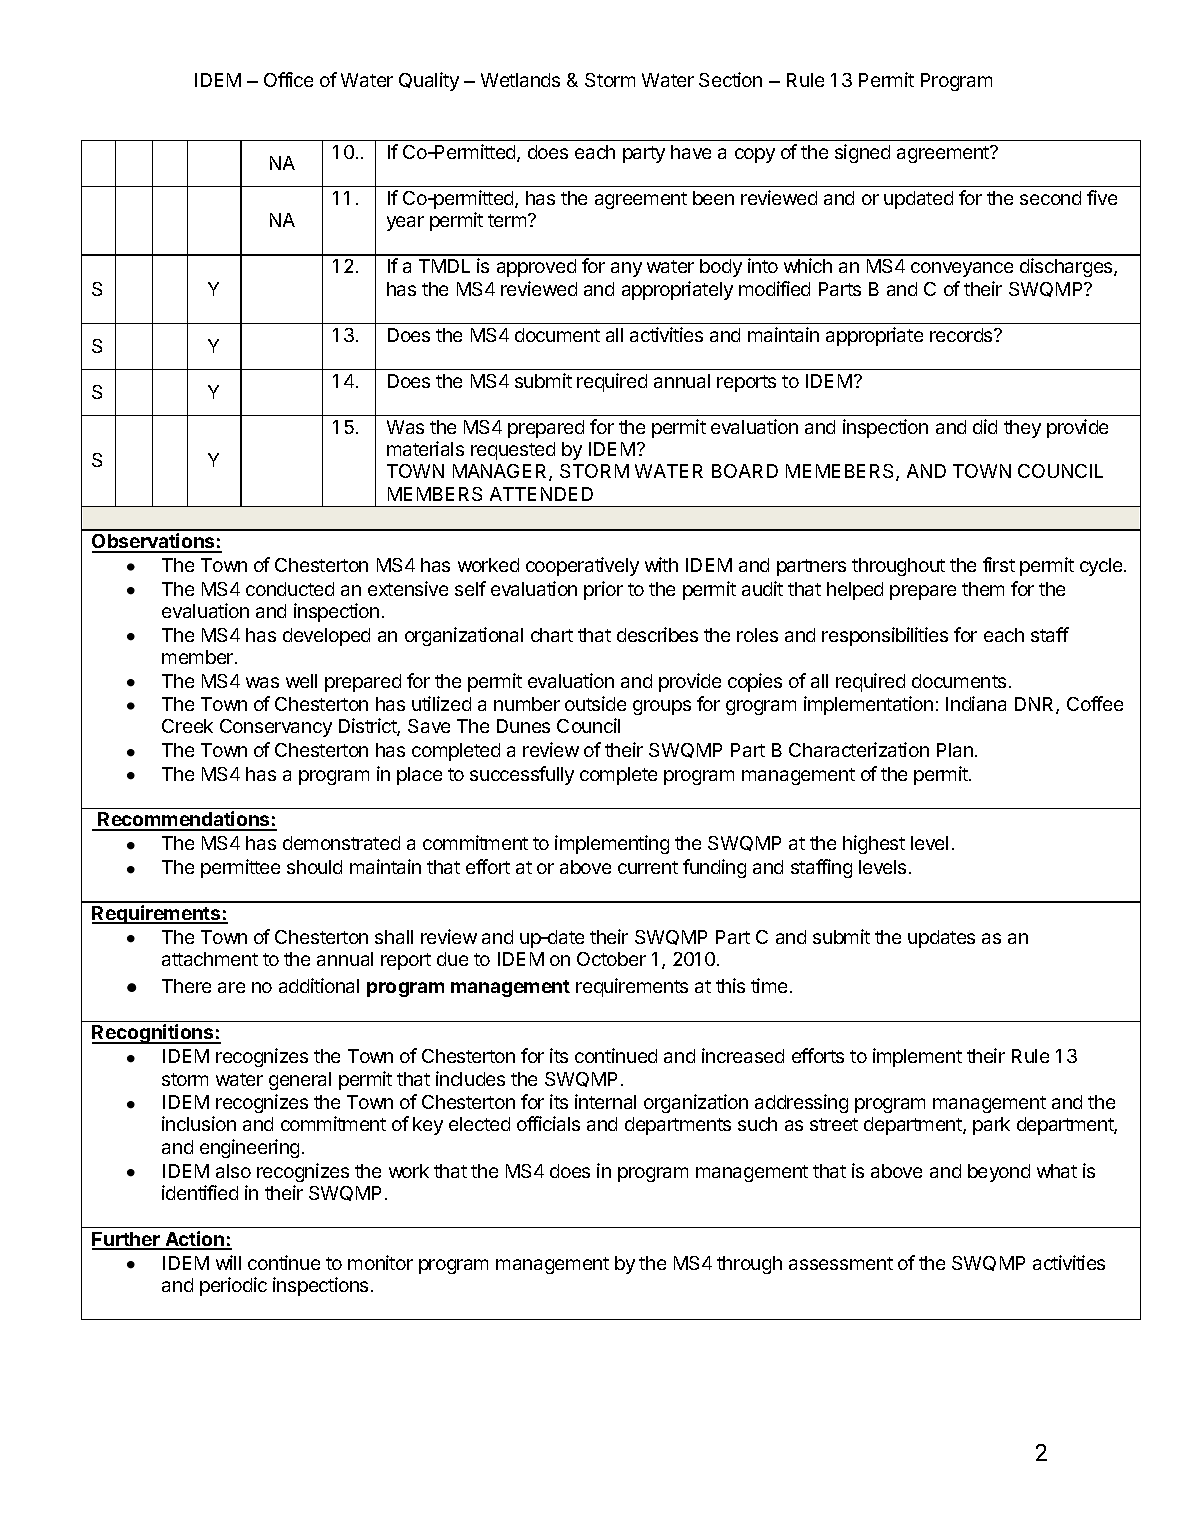 This page has width=1187, height=1537. What do you see at coordinates (210, 959) in the page?
I see `attachment` at bounding box center [210, 959].
